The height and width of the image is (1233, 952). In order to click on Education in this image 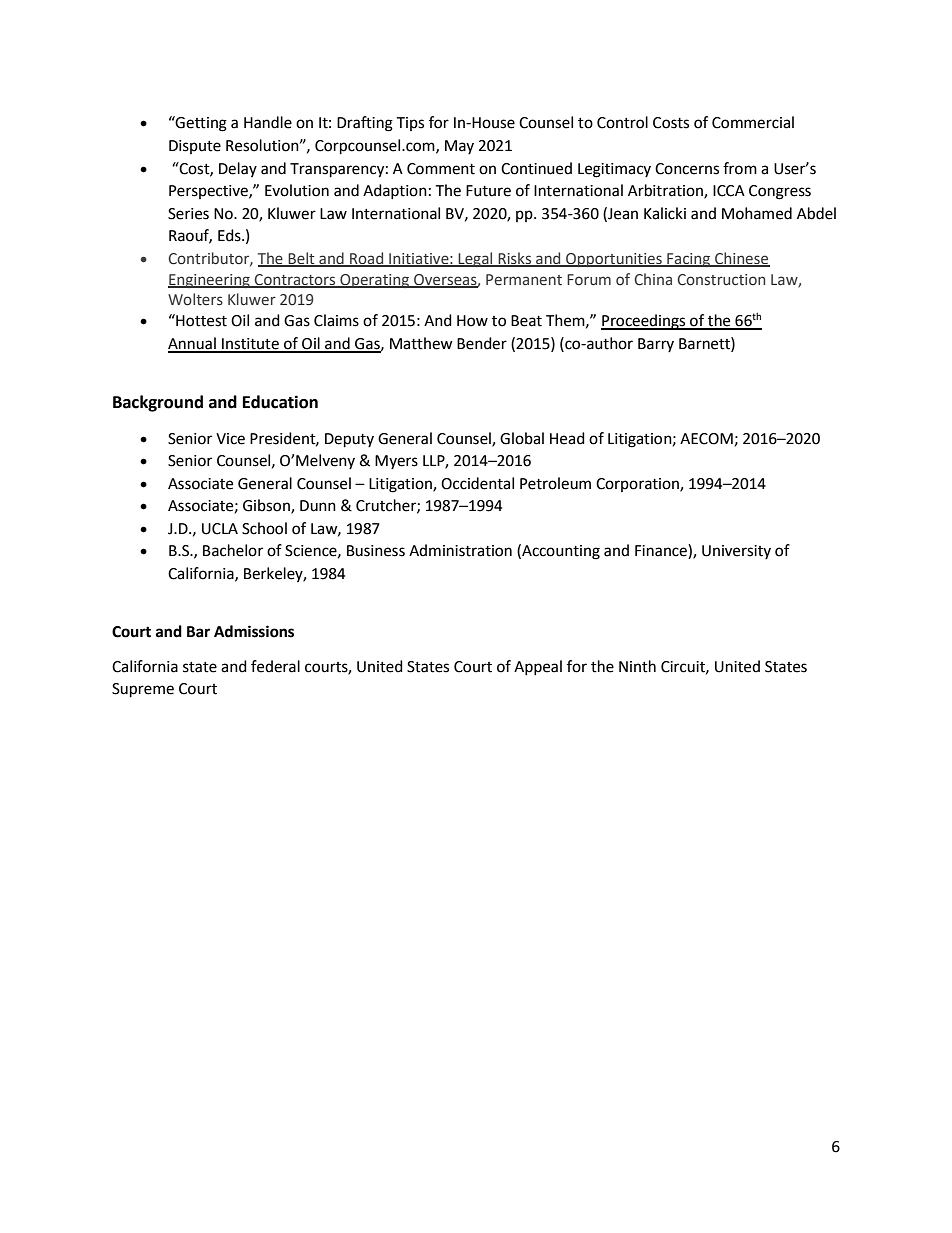, I will do `click(280, 402)`.
